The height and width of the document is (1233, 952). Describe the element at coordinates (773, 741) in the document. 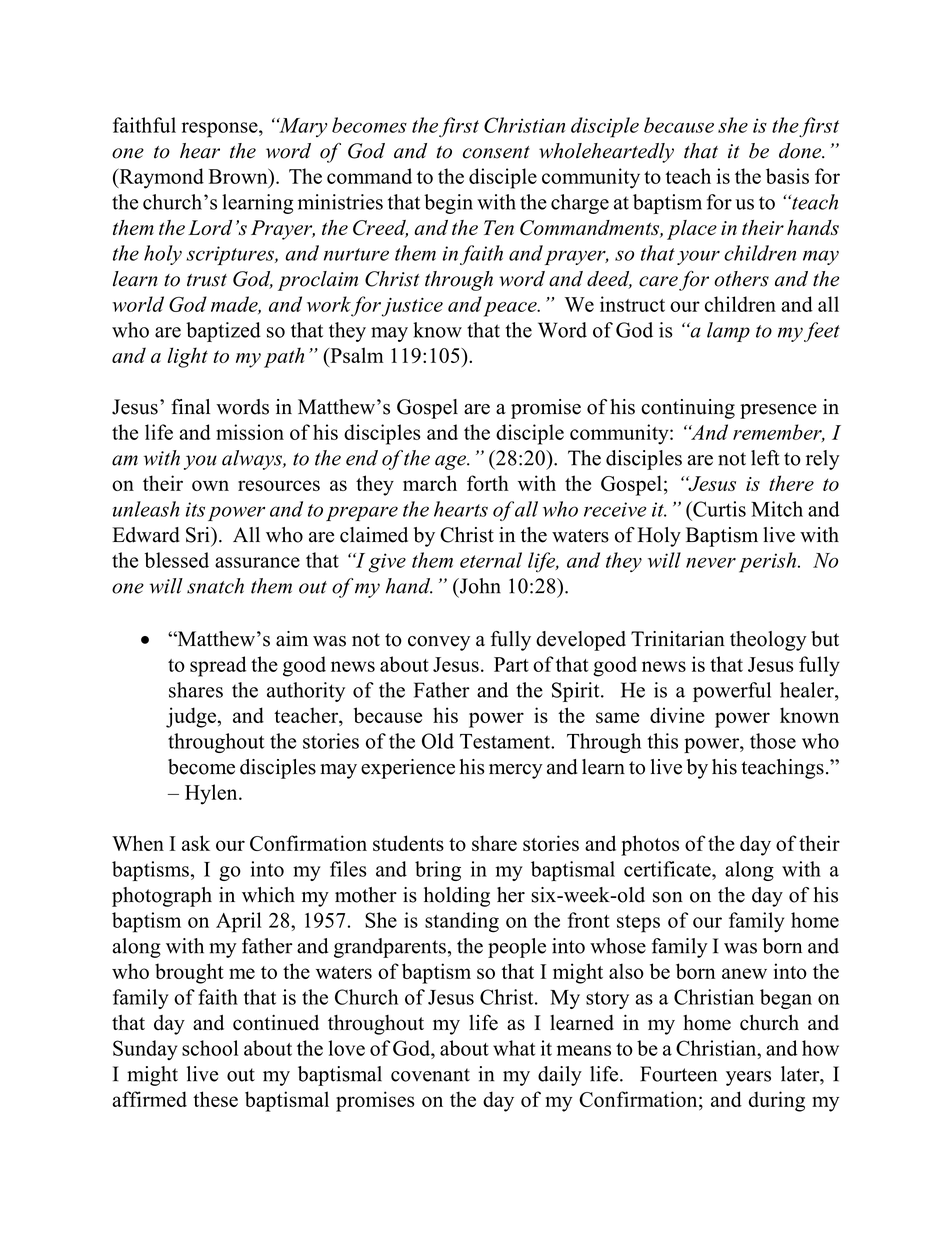

I see `those` at that location.
